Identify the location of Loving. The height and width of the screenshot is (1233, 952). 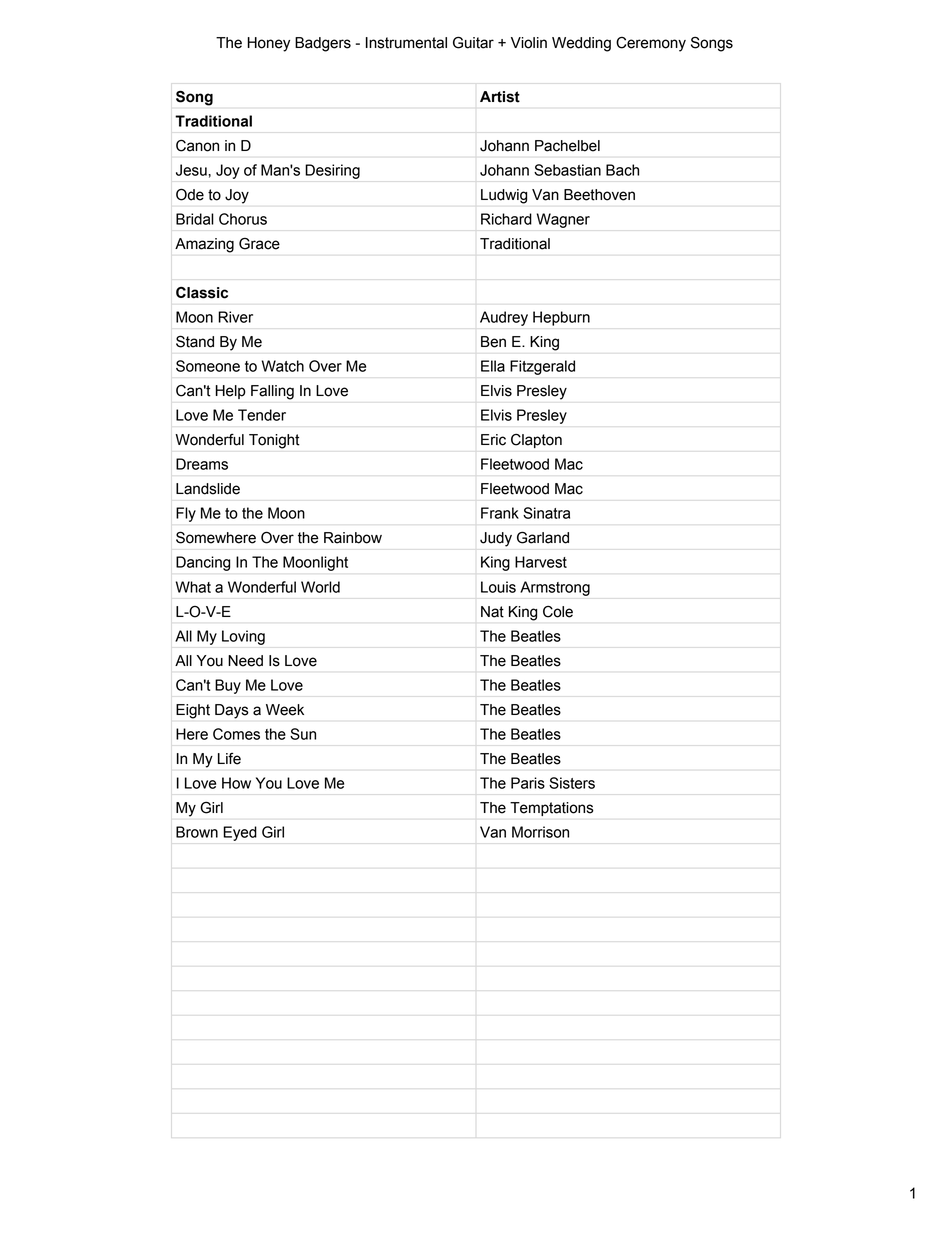
(243, 637).
